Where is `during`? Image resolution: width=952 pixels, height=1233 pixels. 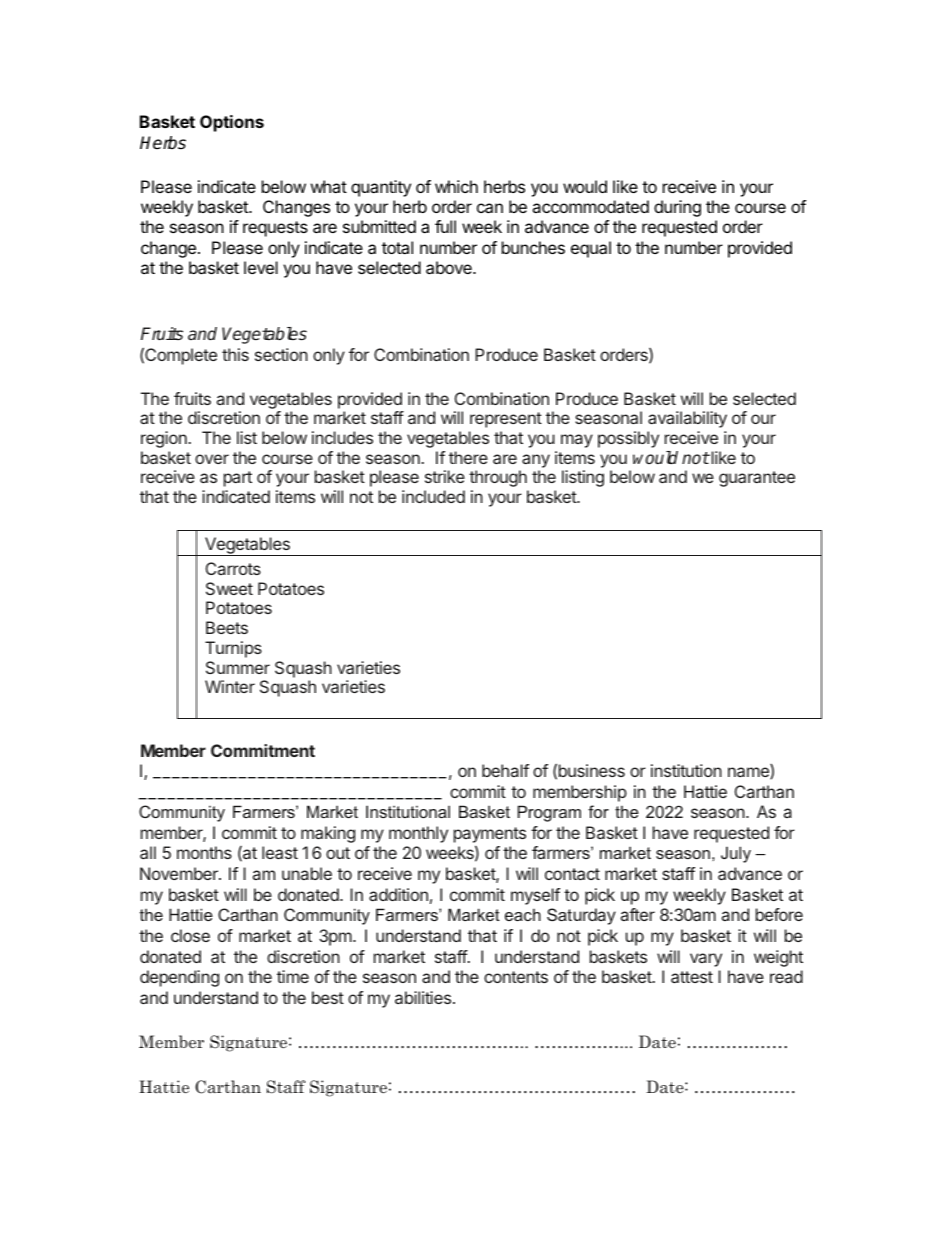
during is located at coordinates (677, 208).
